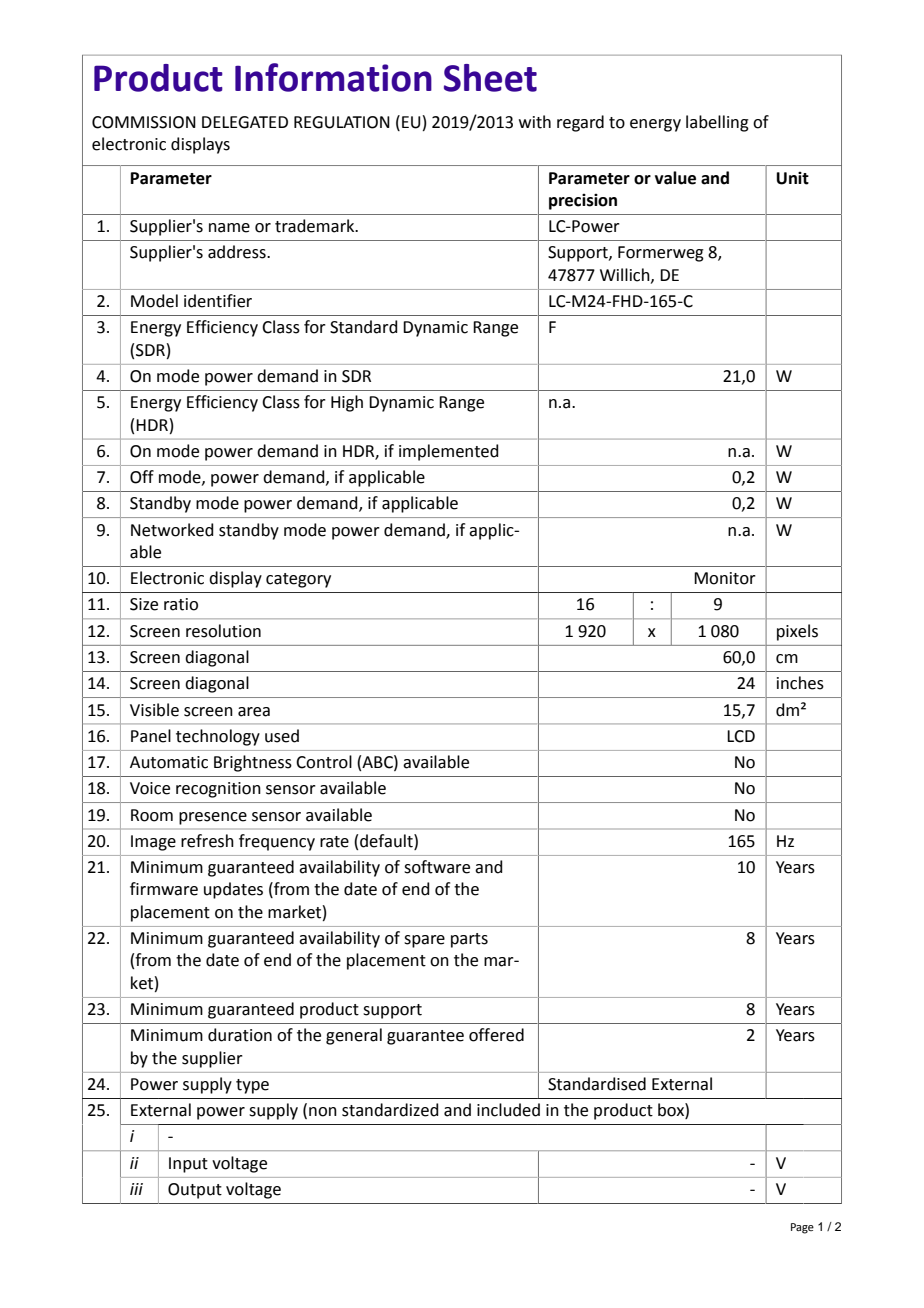 Image resolution: width=924 pixels, height=1308 pixels. Describe the element at coordinates (797, 632) in the screenshot. I see `pixels` at that location.
